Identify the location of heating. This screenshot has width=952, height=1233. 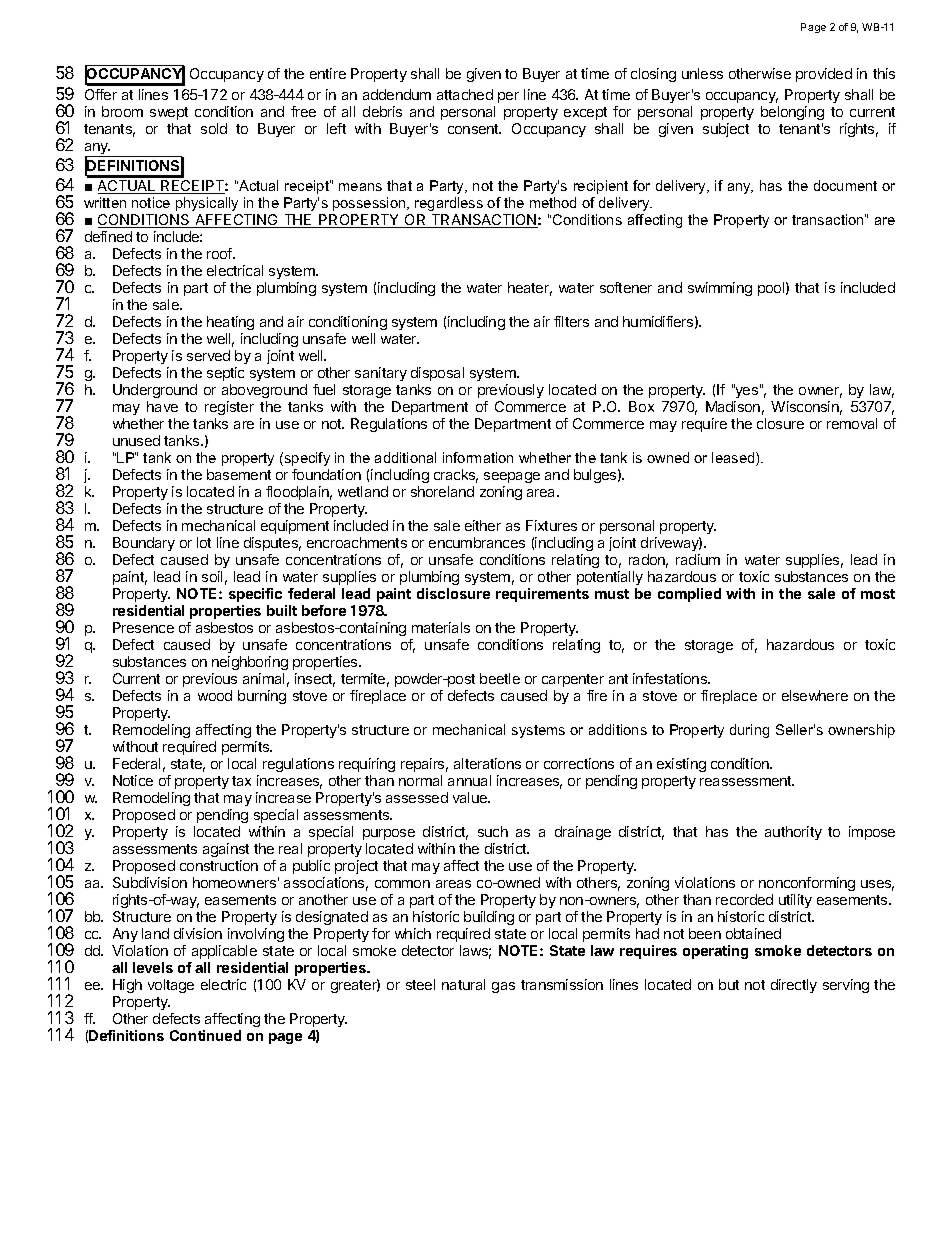
(230, 323).
